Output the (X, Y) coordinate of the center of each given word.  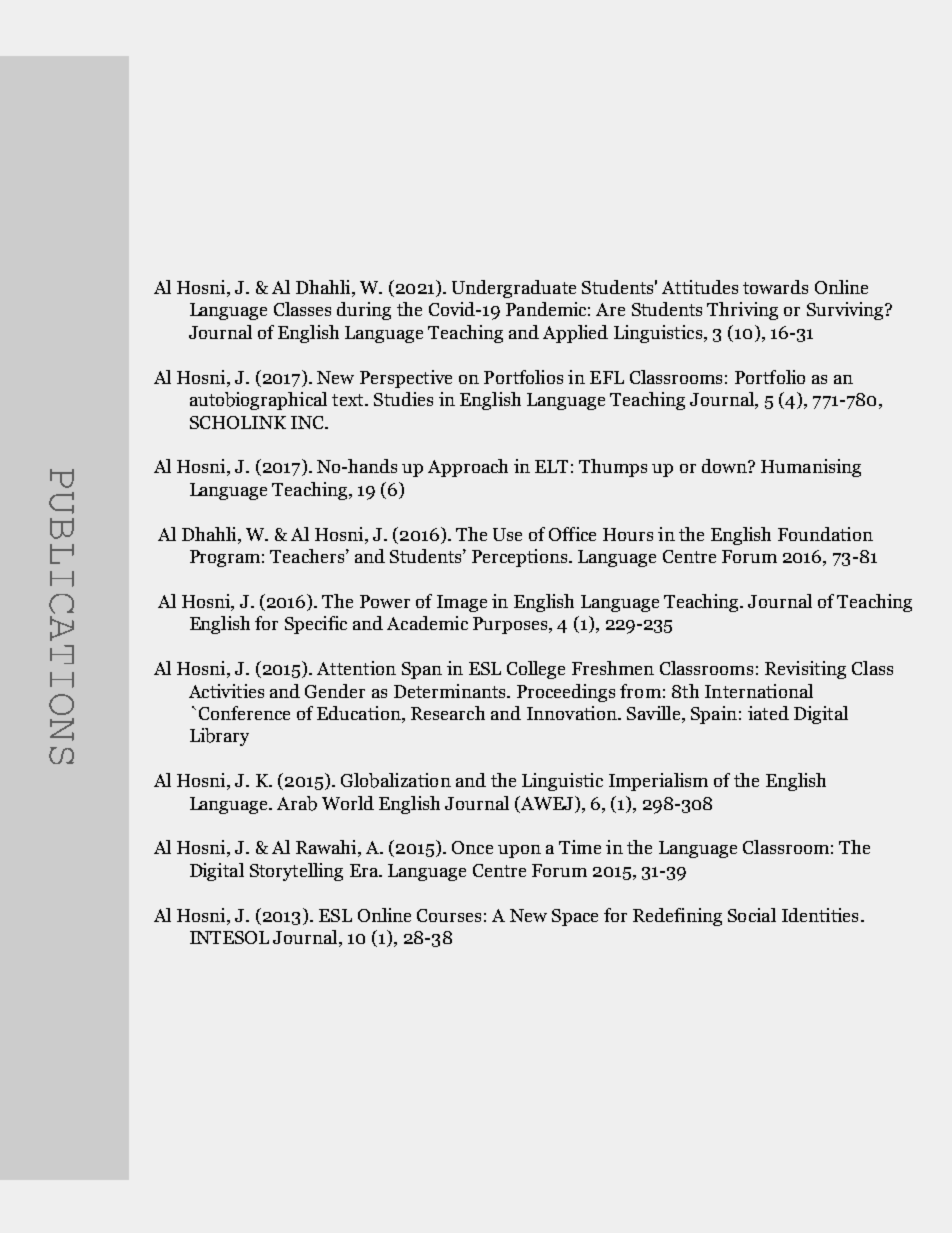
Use (507, 534)
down (725, 466)
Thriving (742, 311)
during (364, 311)
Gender (335, 691)
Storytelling (296, 872)
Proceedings (566, 693)
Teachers (308, 556)
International (759, 691)
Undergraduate (514, 289)
